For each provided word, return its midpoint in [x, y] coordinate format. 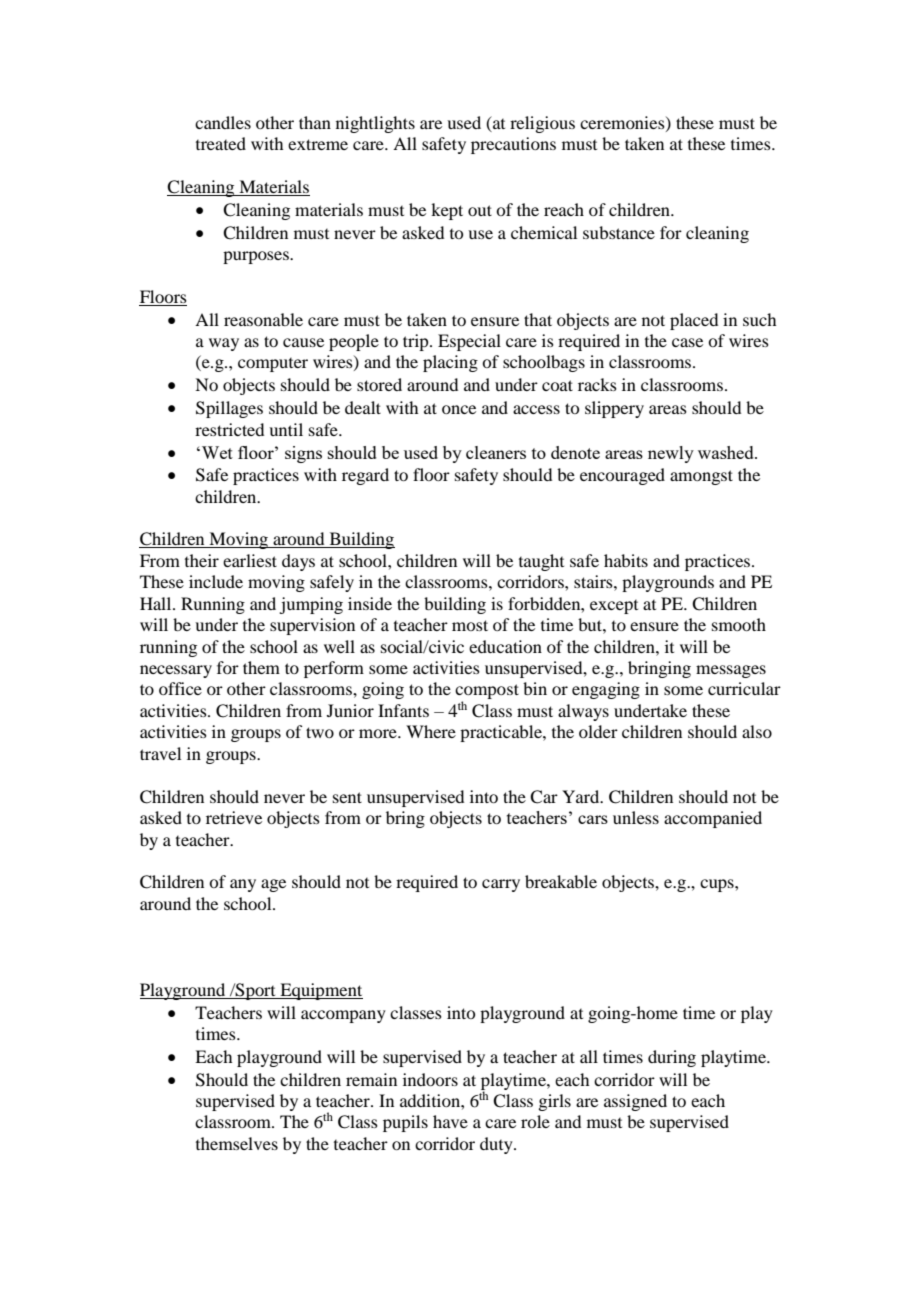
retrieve [234, 817]
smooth [739, 624]
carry [501, 885]
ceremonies [623, 123]
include [216, 581]
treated [221, 143]
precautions [513, 145]
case [687, 342]
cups [718, 885]
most [470, 625]
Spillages [229, 409]
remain [371, 1079]
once [459, 409]
